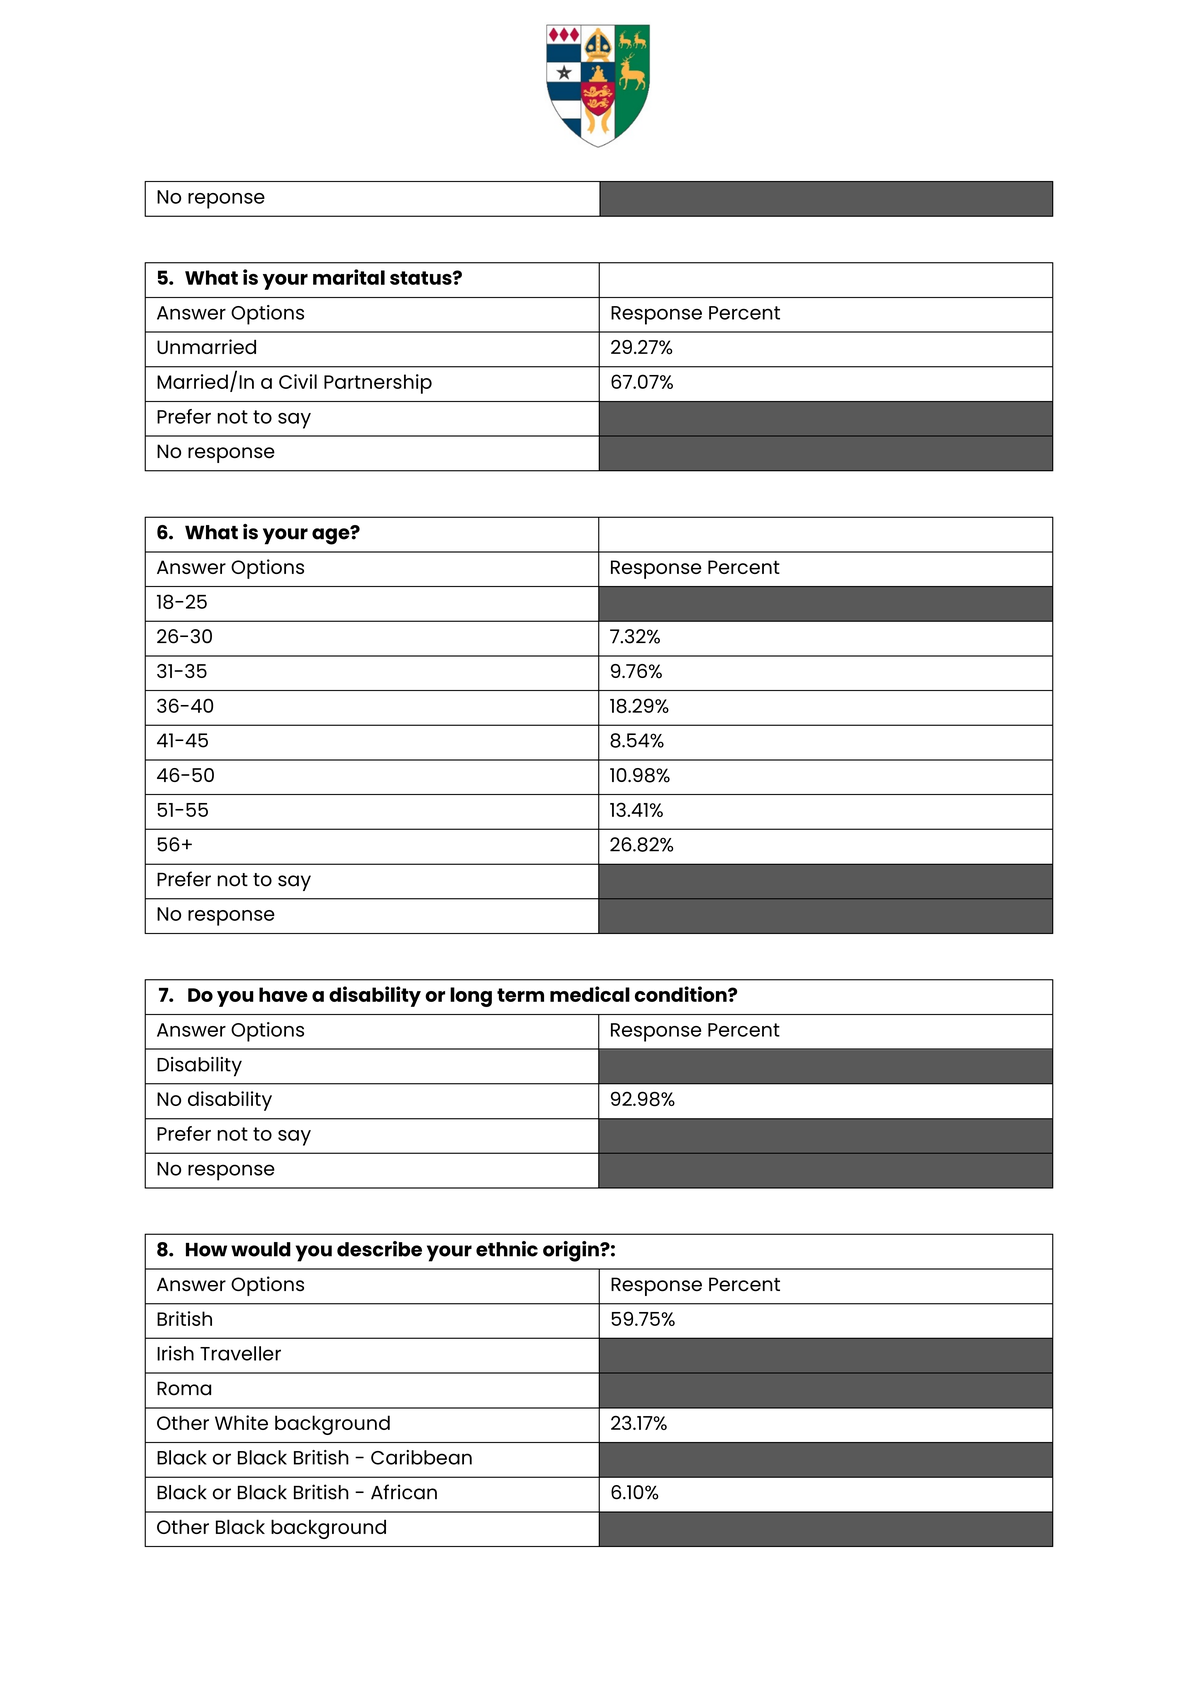  What do you see at coordinates (520, 995) in the image?
I see `term` at bounding box center [520, 995].
